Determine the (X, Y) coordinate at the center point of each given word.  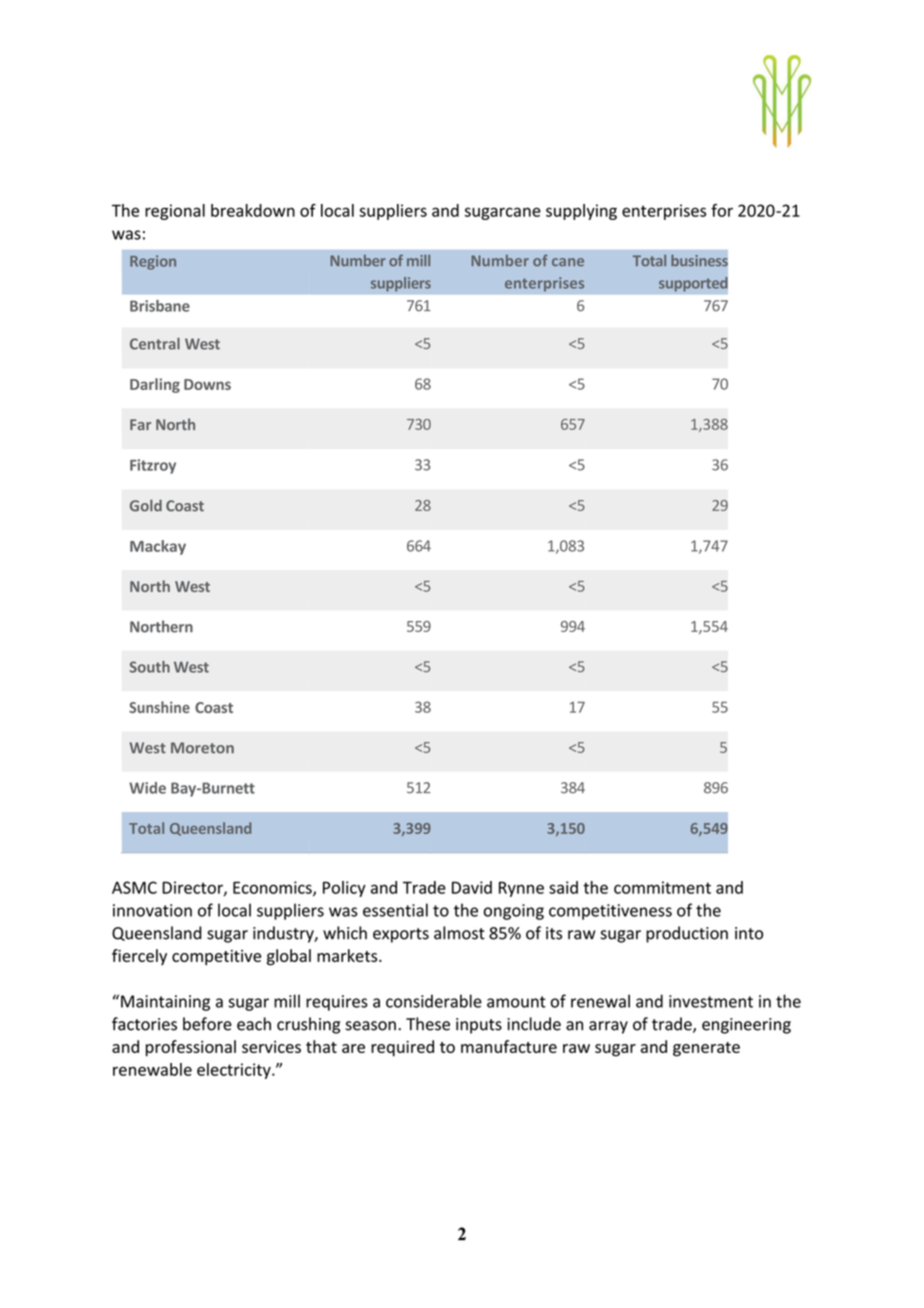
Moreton (202, 748)
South (150, 667)
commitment (662, 887)
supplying (581, 212)
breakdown (253, 210)
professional (191, 1048)
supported (693, 284)
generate (706, 1049)
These (428, 1024)
